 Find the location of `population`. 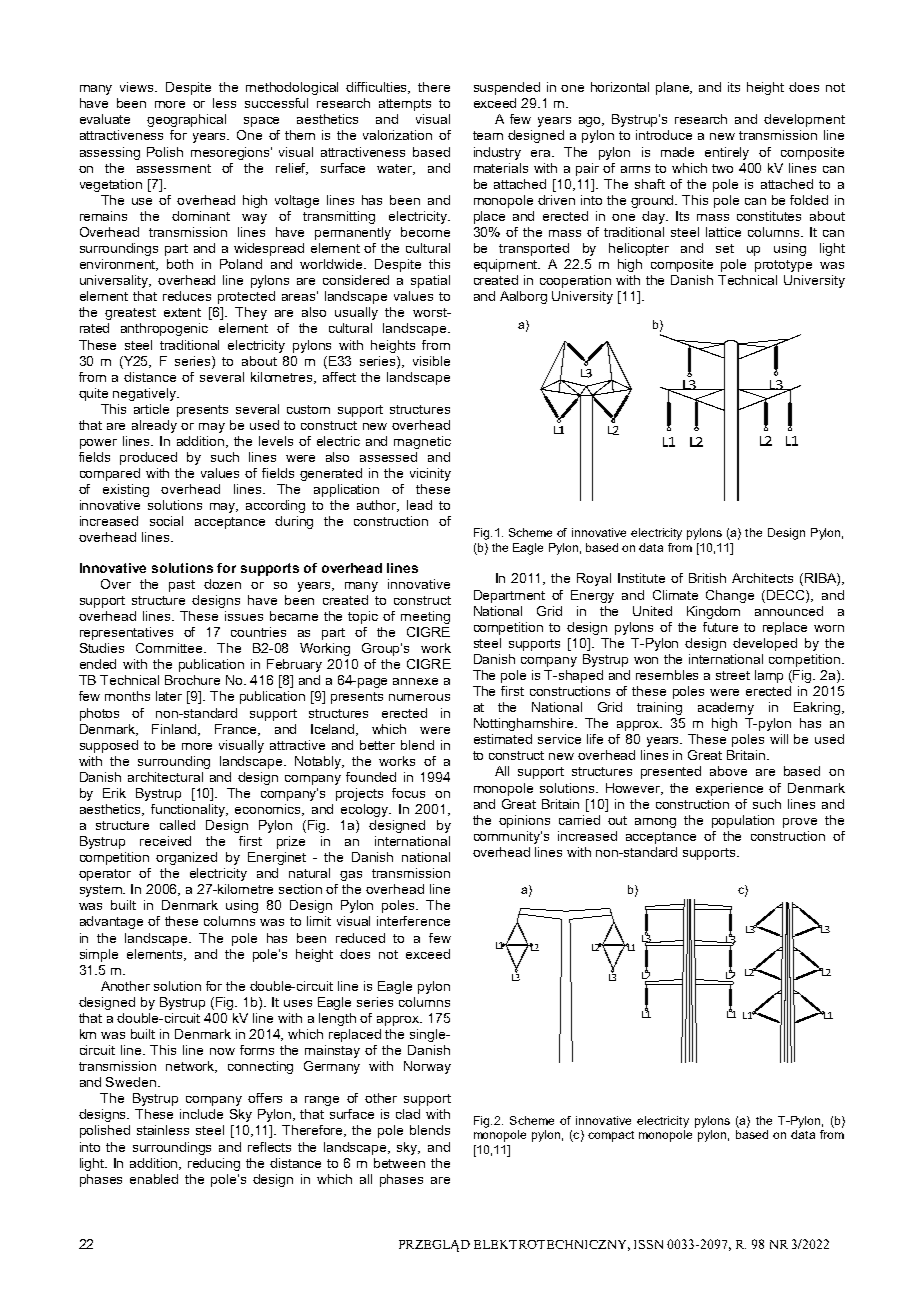

population is located at coordinates (743, 821).
